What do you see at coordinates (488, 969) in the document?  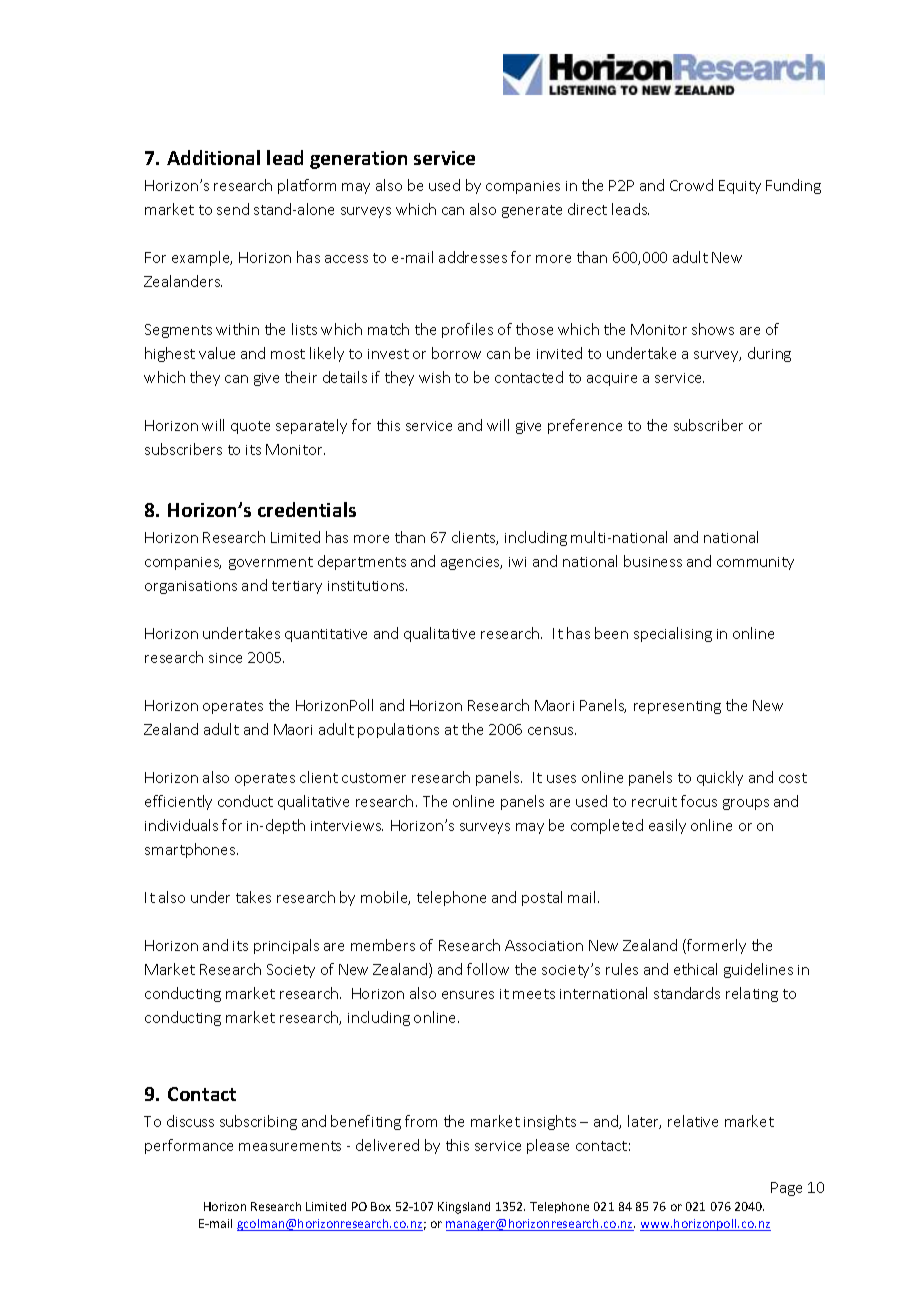 I see `follow` at bounding box center [488, 969].
